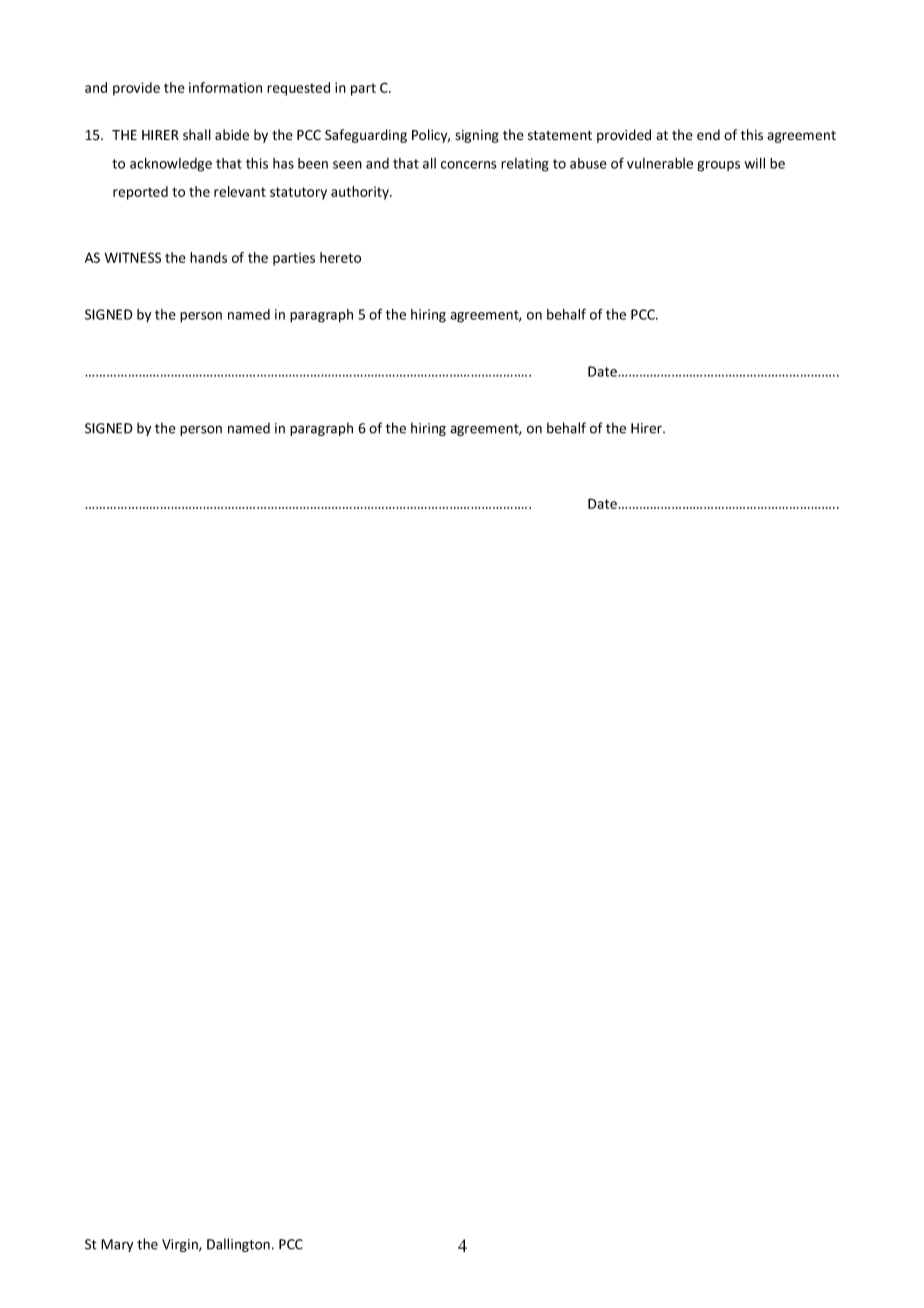 The image size is (924, 1308). Describe the element at coordinates (718, 166) in the page. I see `groups` at that location.
